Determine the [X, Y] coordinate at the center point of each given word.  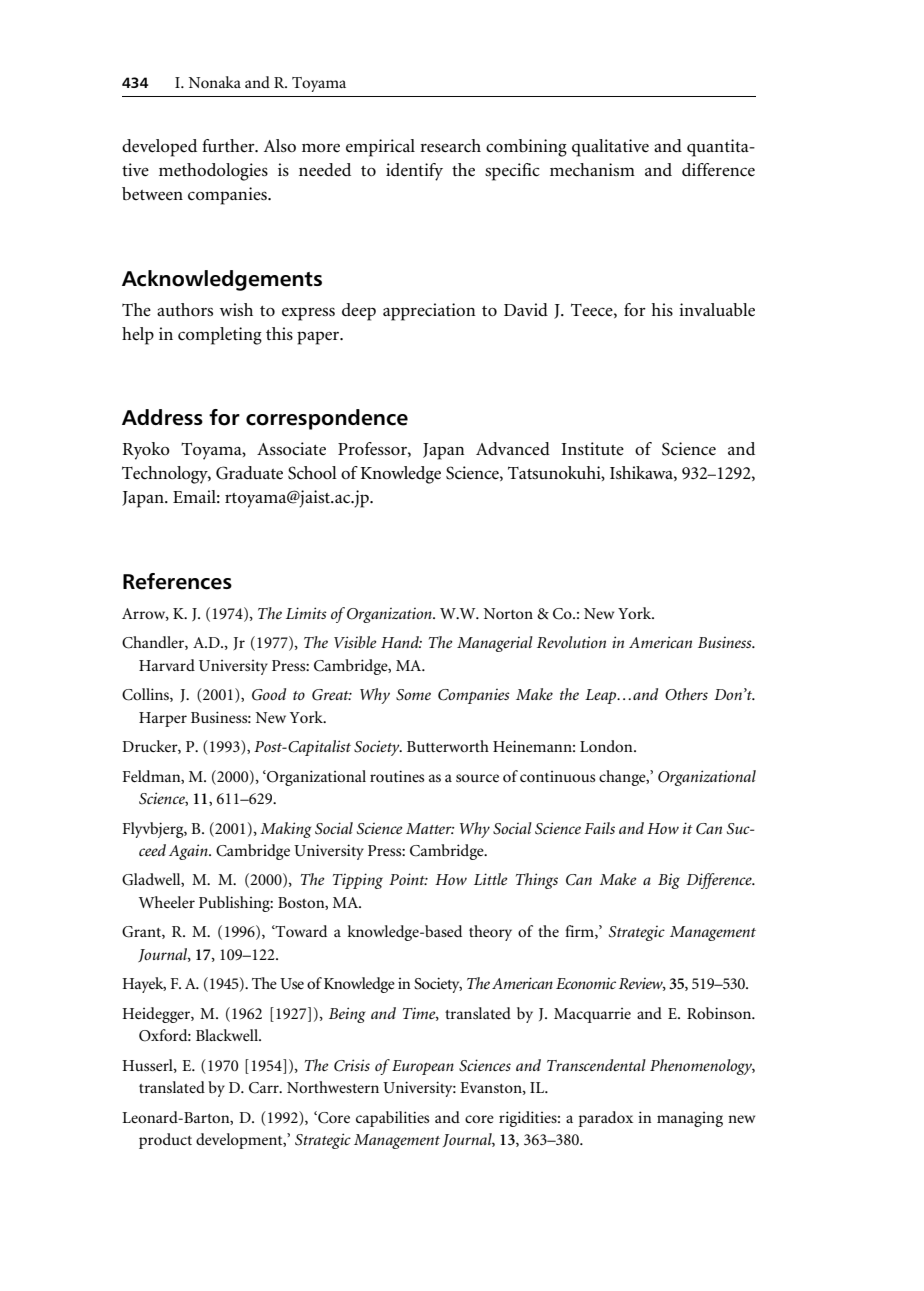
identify [414, 172]
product [165, 1141]
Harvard [167, 665]
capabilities [392, 1119]
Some [413, 695]
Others [686, 694]
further [229, 146]
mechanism [592, 169]
